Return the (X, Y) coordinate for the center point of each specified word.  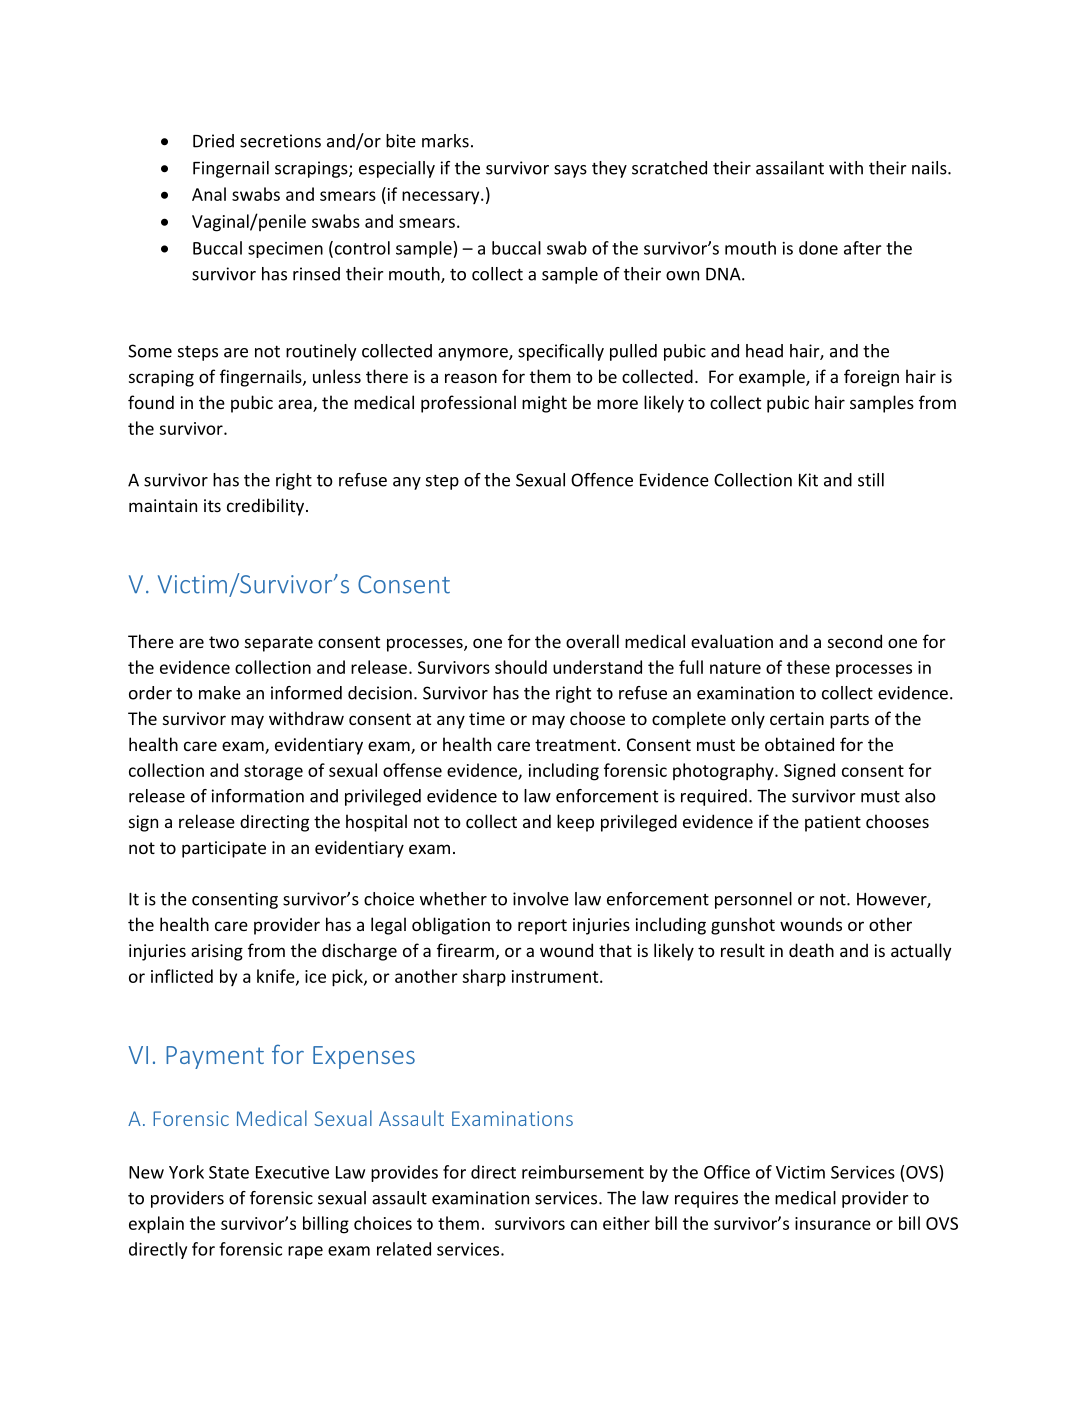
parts (849, 721)
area (296, 405)
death (811, 950)
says (570, 171)
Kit (808, 480)
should (521, 667)
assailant (790, 168)
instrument (556, 976)
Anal (209, 194)
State (229, 1172)
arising (217, 952)
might (544, 404)
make (220, 693)
